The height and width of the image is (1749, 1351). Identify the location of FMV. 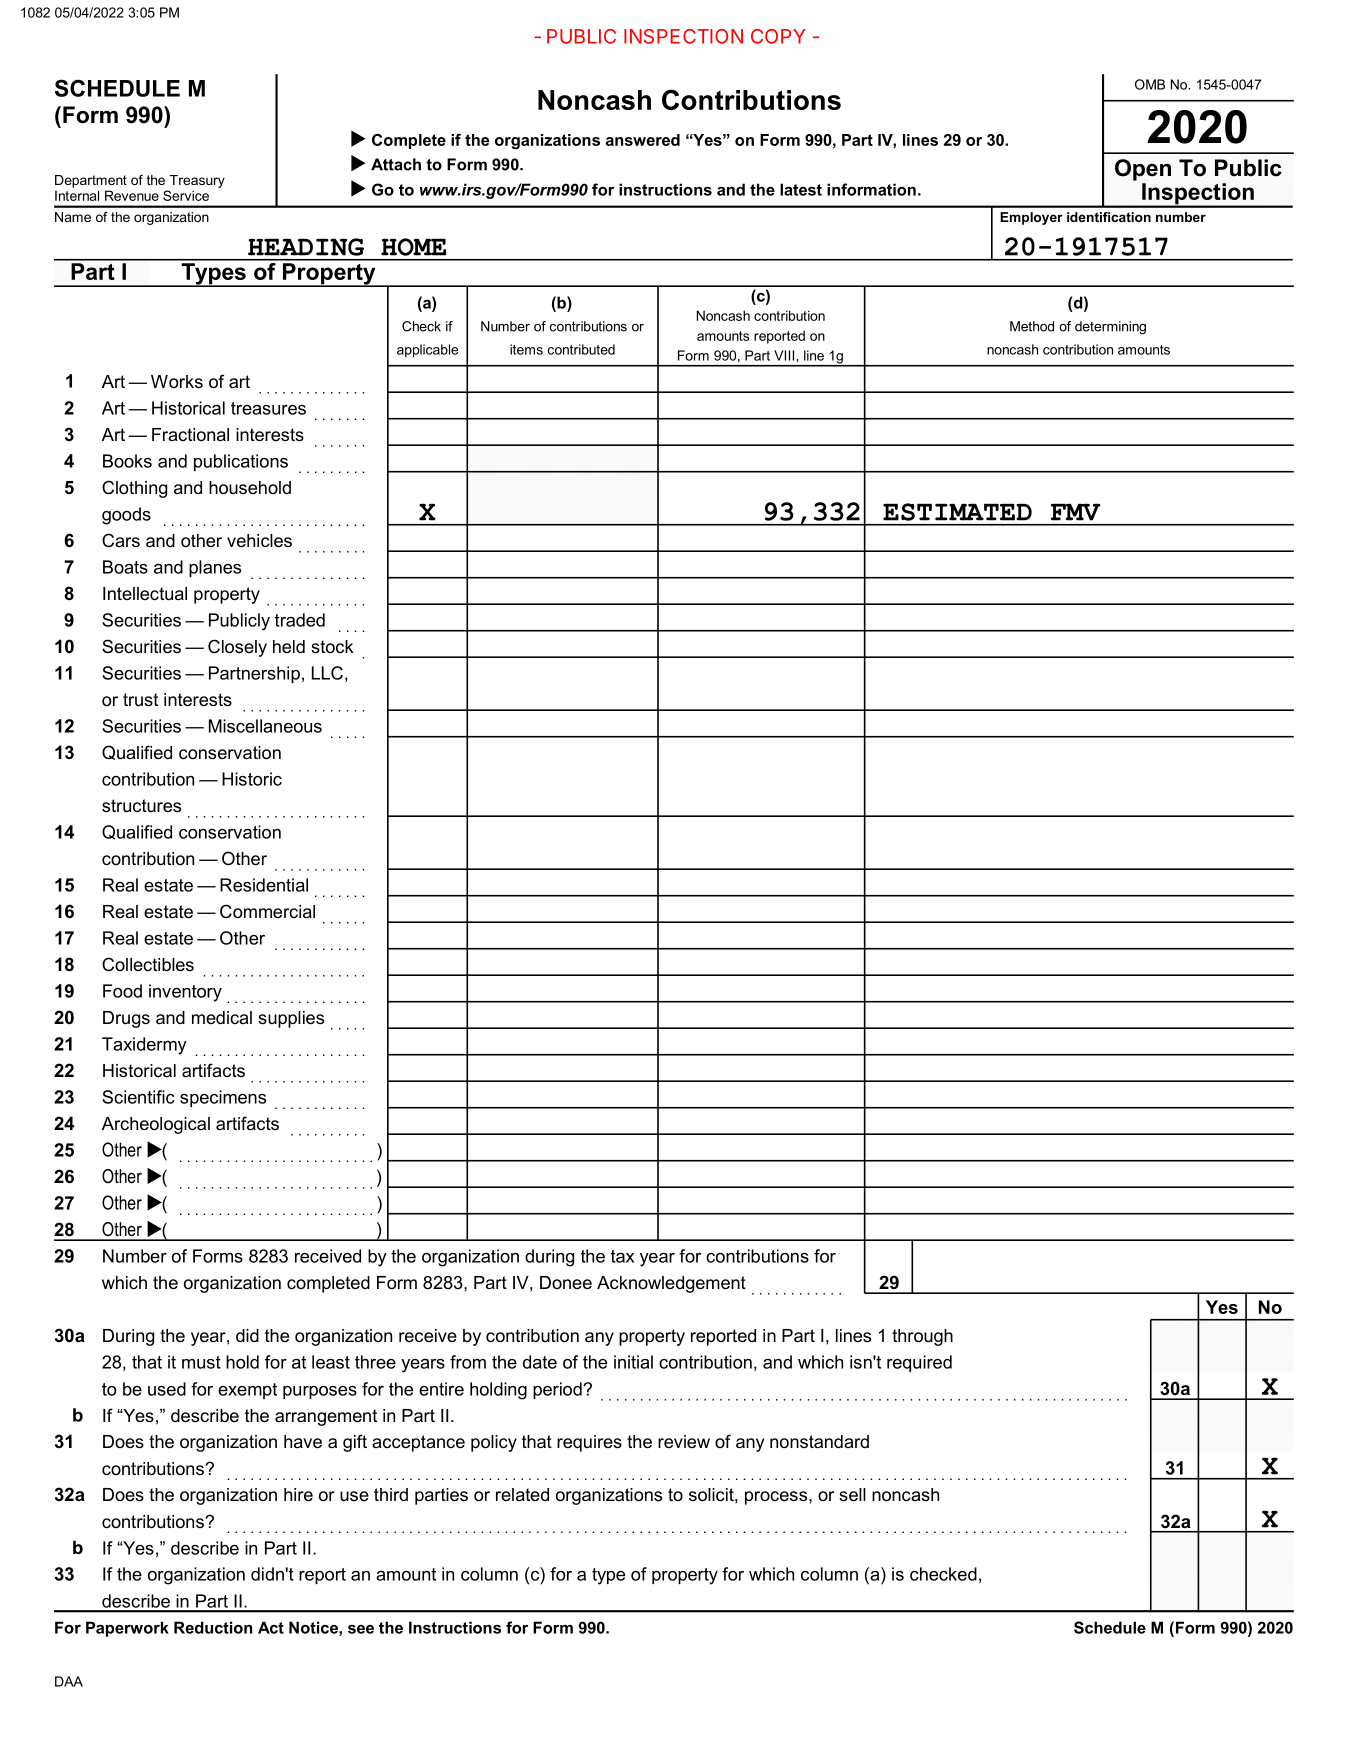
(1075, 512).
